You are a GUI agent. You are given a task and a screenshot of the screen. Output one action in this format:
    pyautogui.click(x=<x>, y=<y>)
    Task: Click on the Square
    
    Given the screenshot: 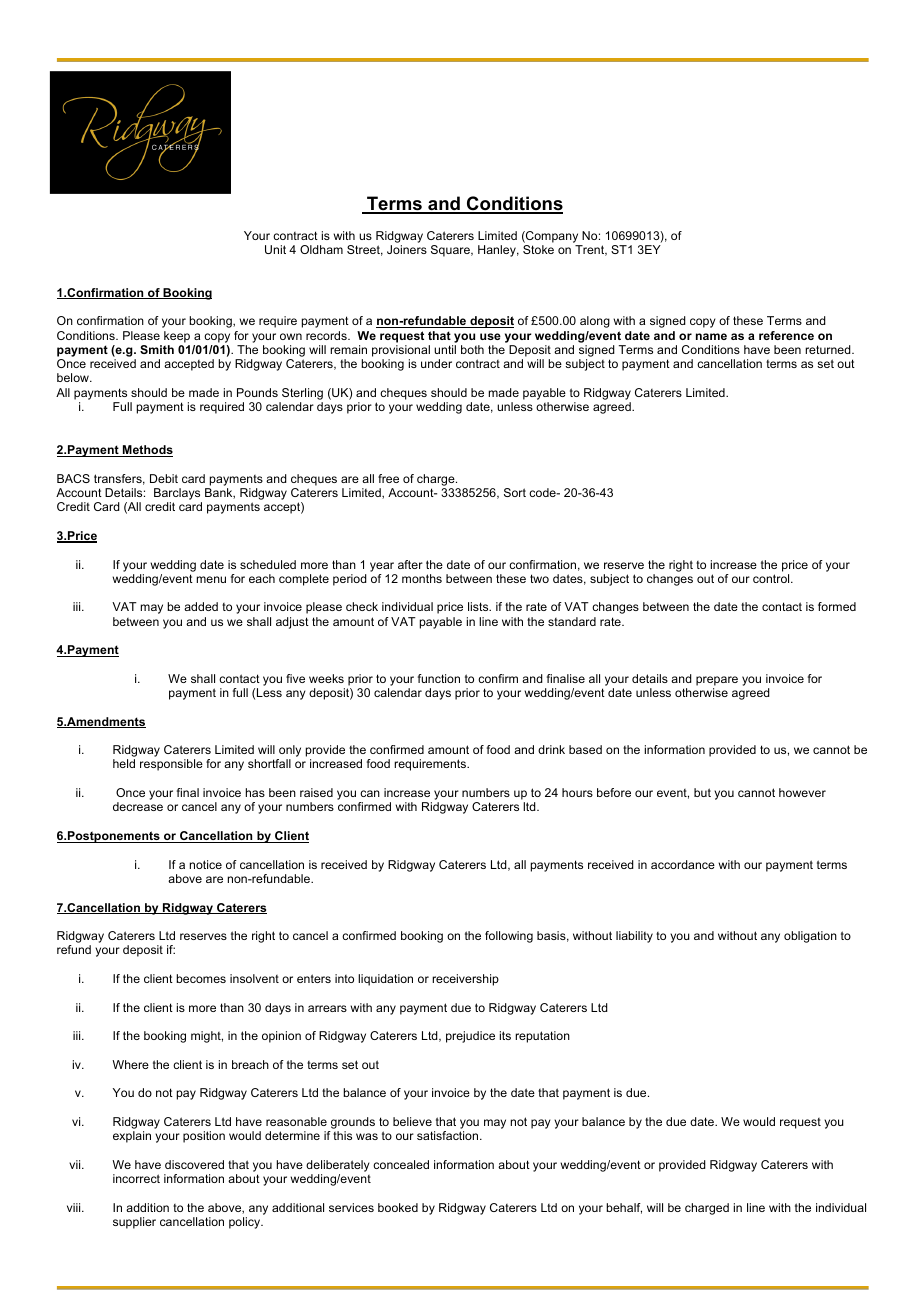 What is the action you would take?
    pyautogui.click(x=451, y=251)
